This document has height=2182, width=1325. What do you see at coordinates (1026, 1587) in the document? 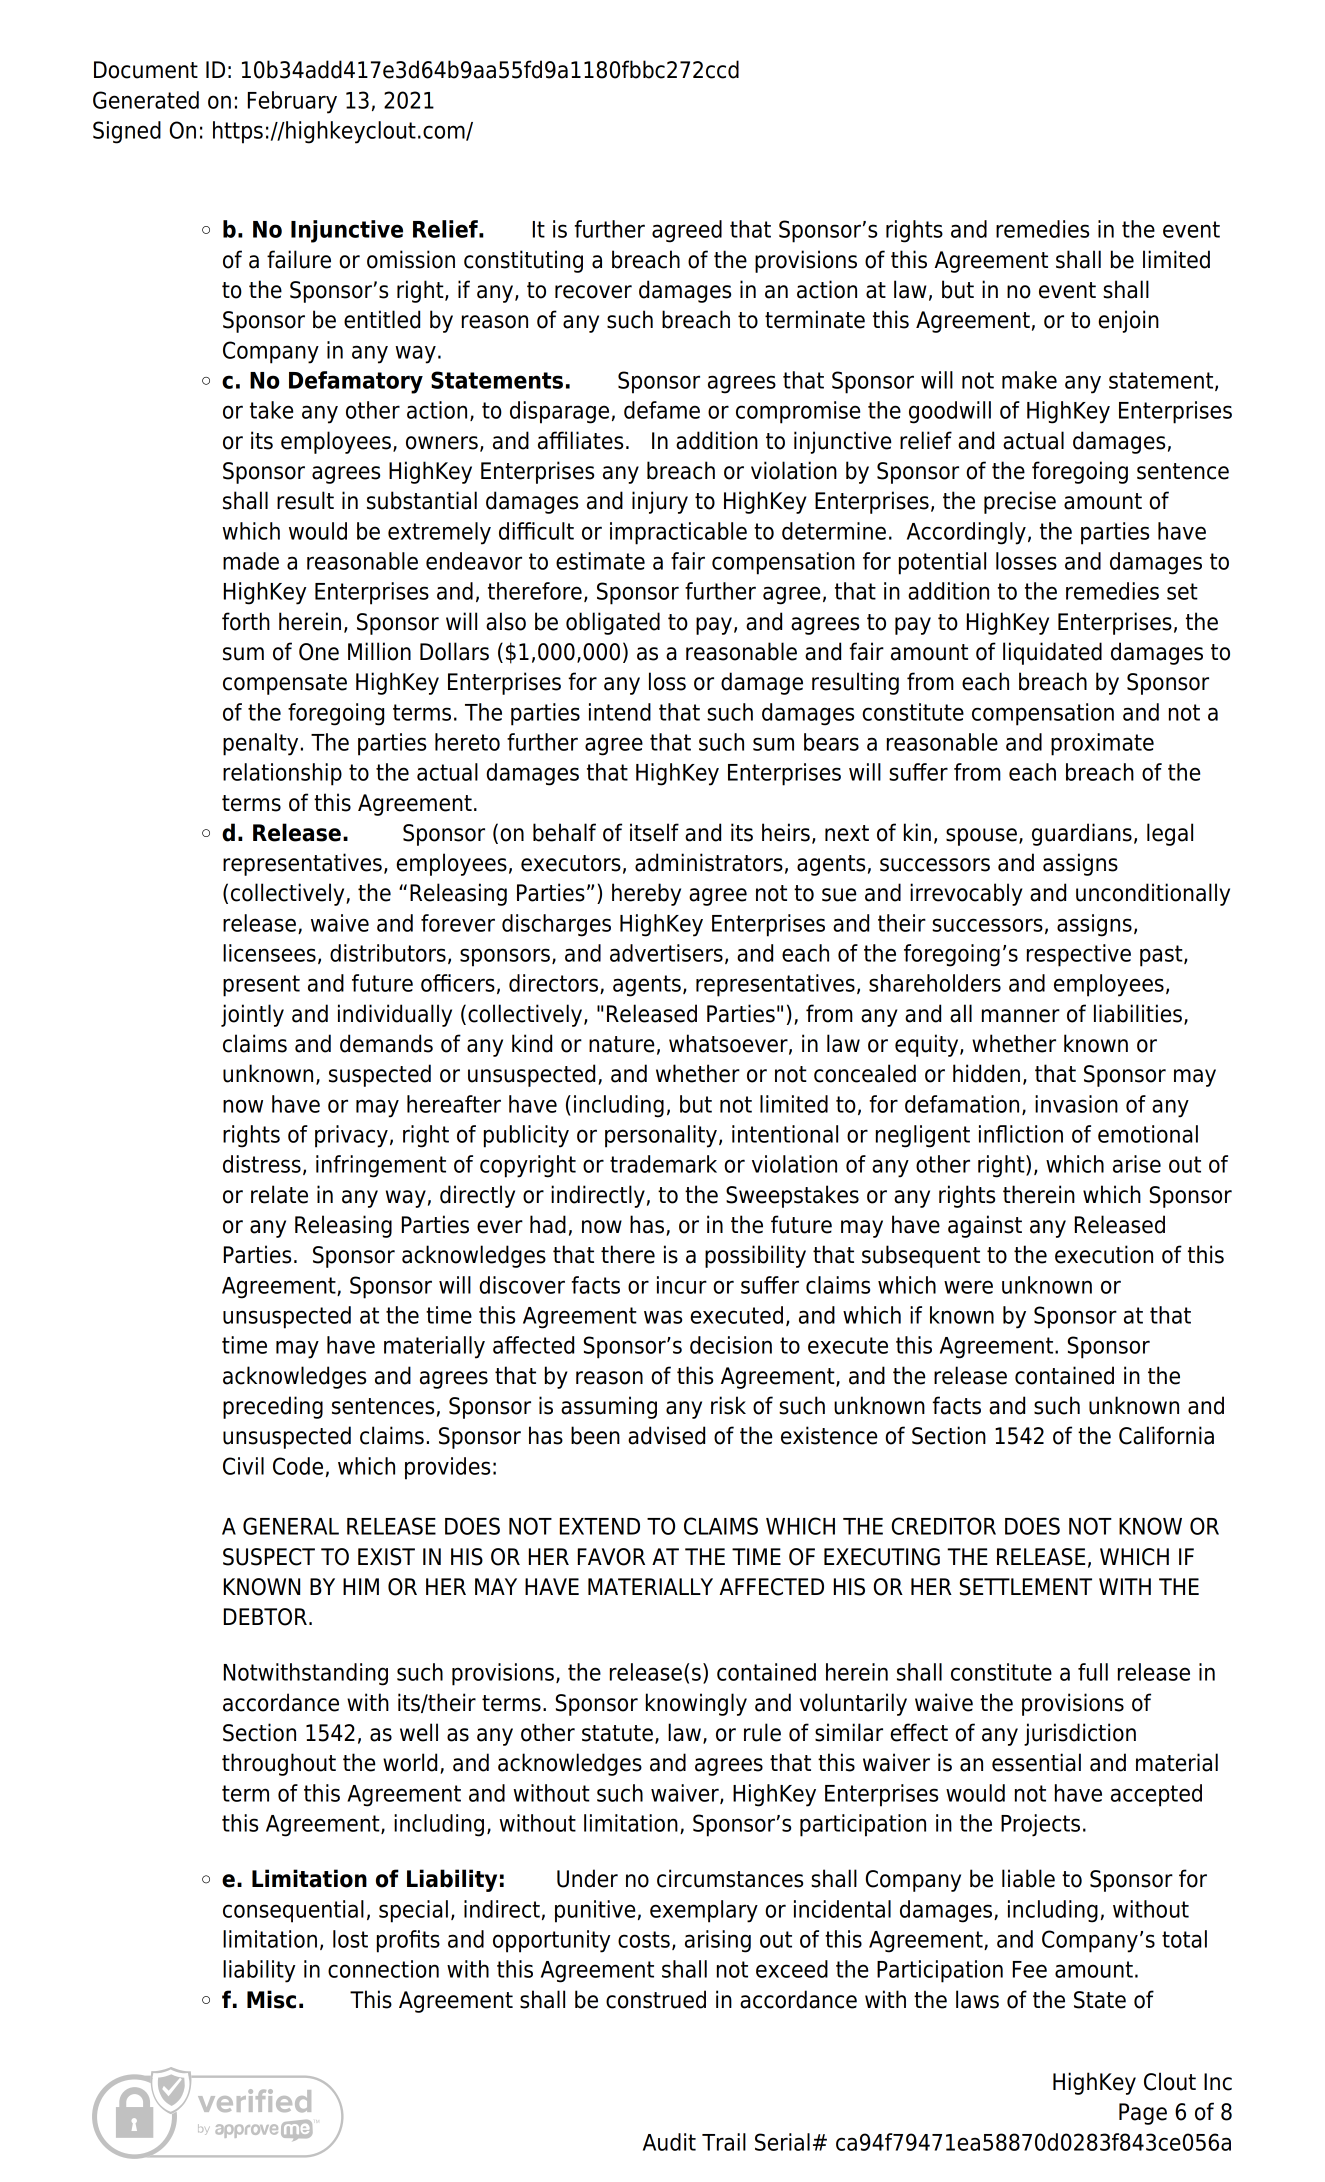
I see `SETTLEMENT` at bounding box center [1026, 1587].
